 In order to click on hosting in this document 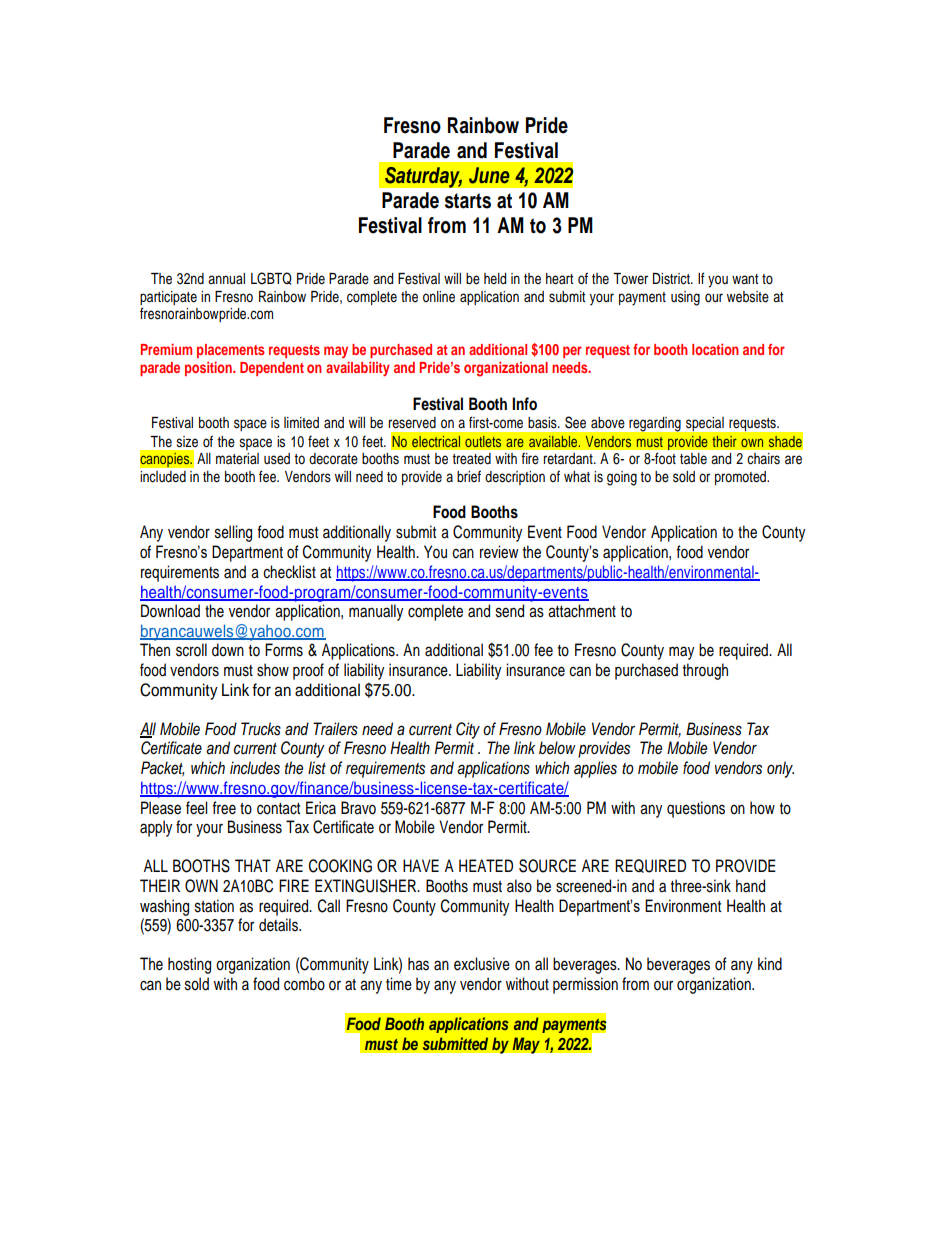, I will do `click(189, 965)`.
